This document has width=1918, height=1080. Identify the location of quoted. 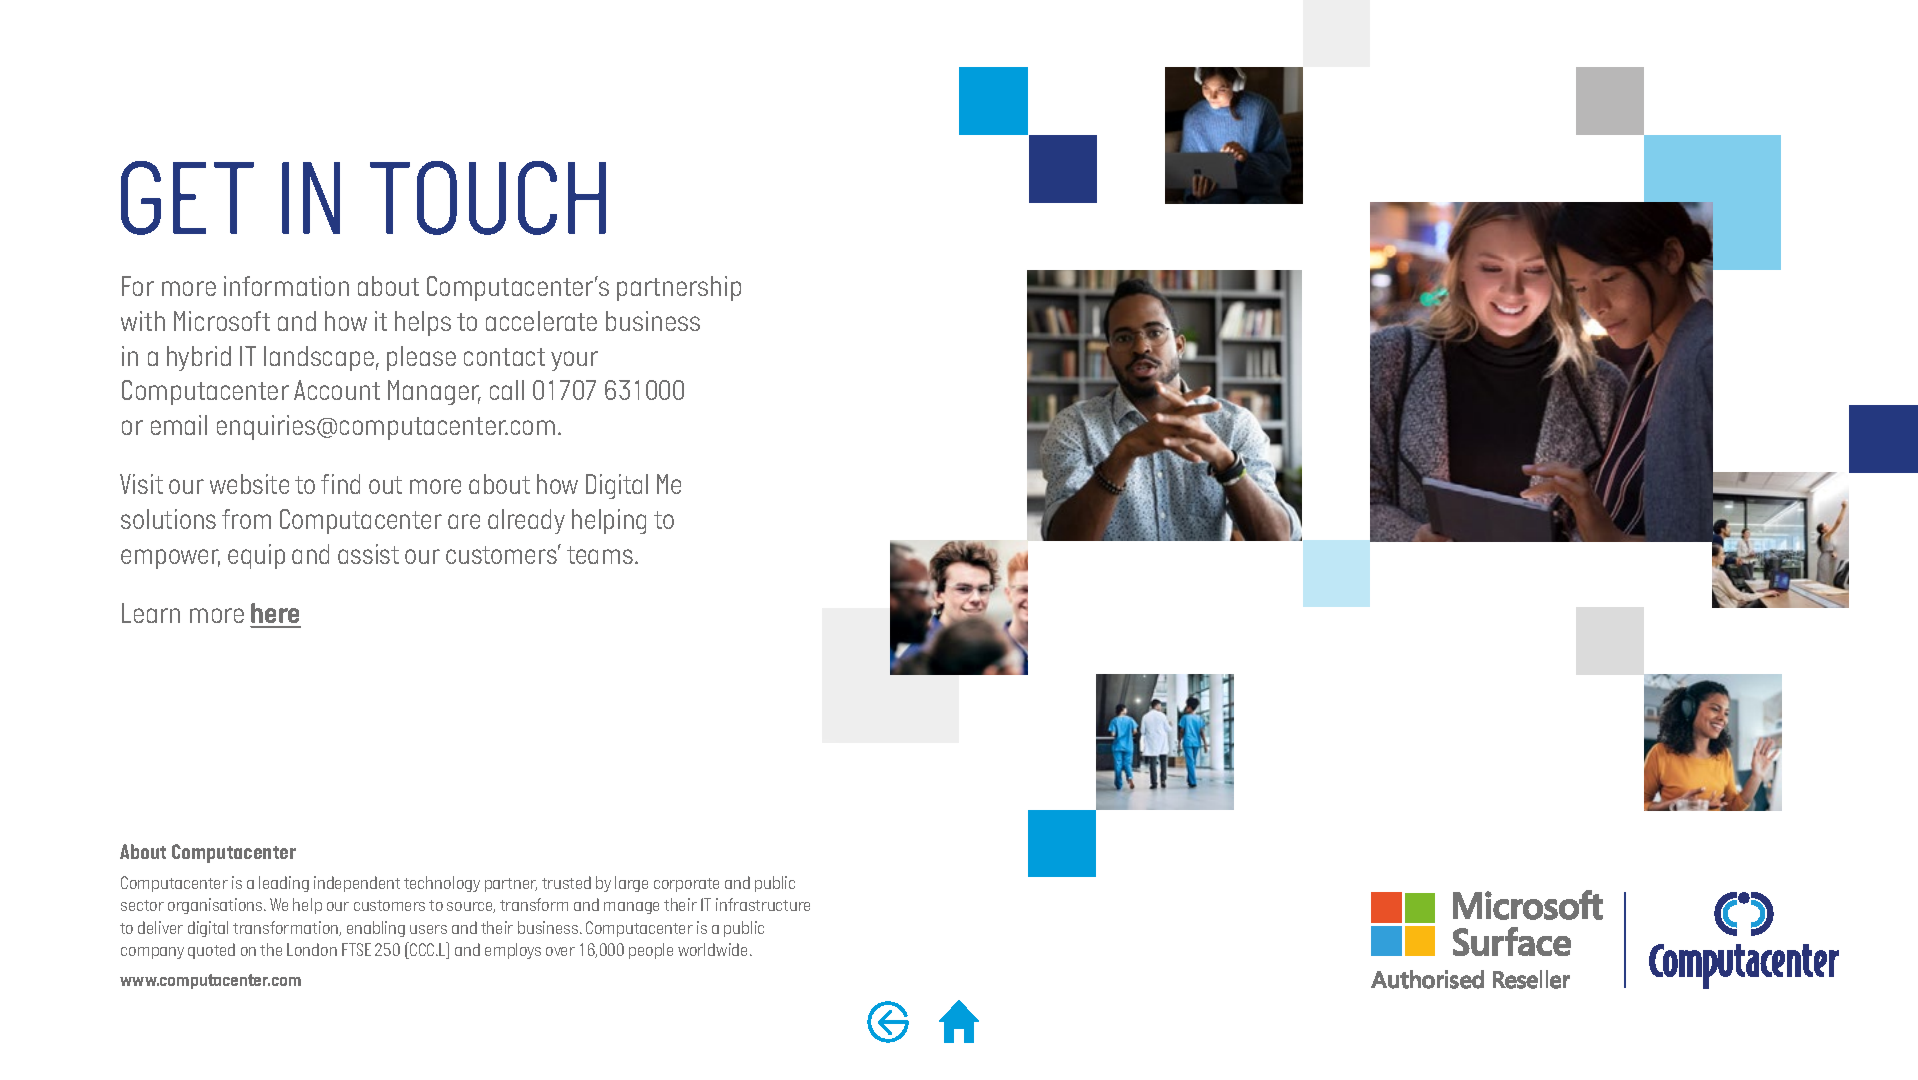
(211, 951).
